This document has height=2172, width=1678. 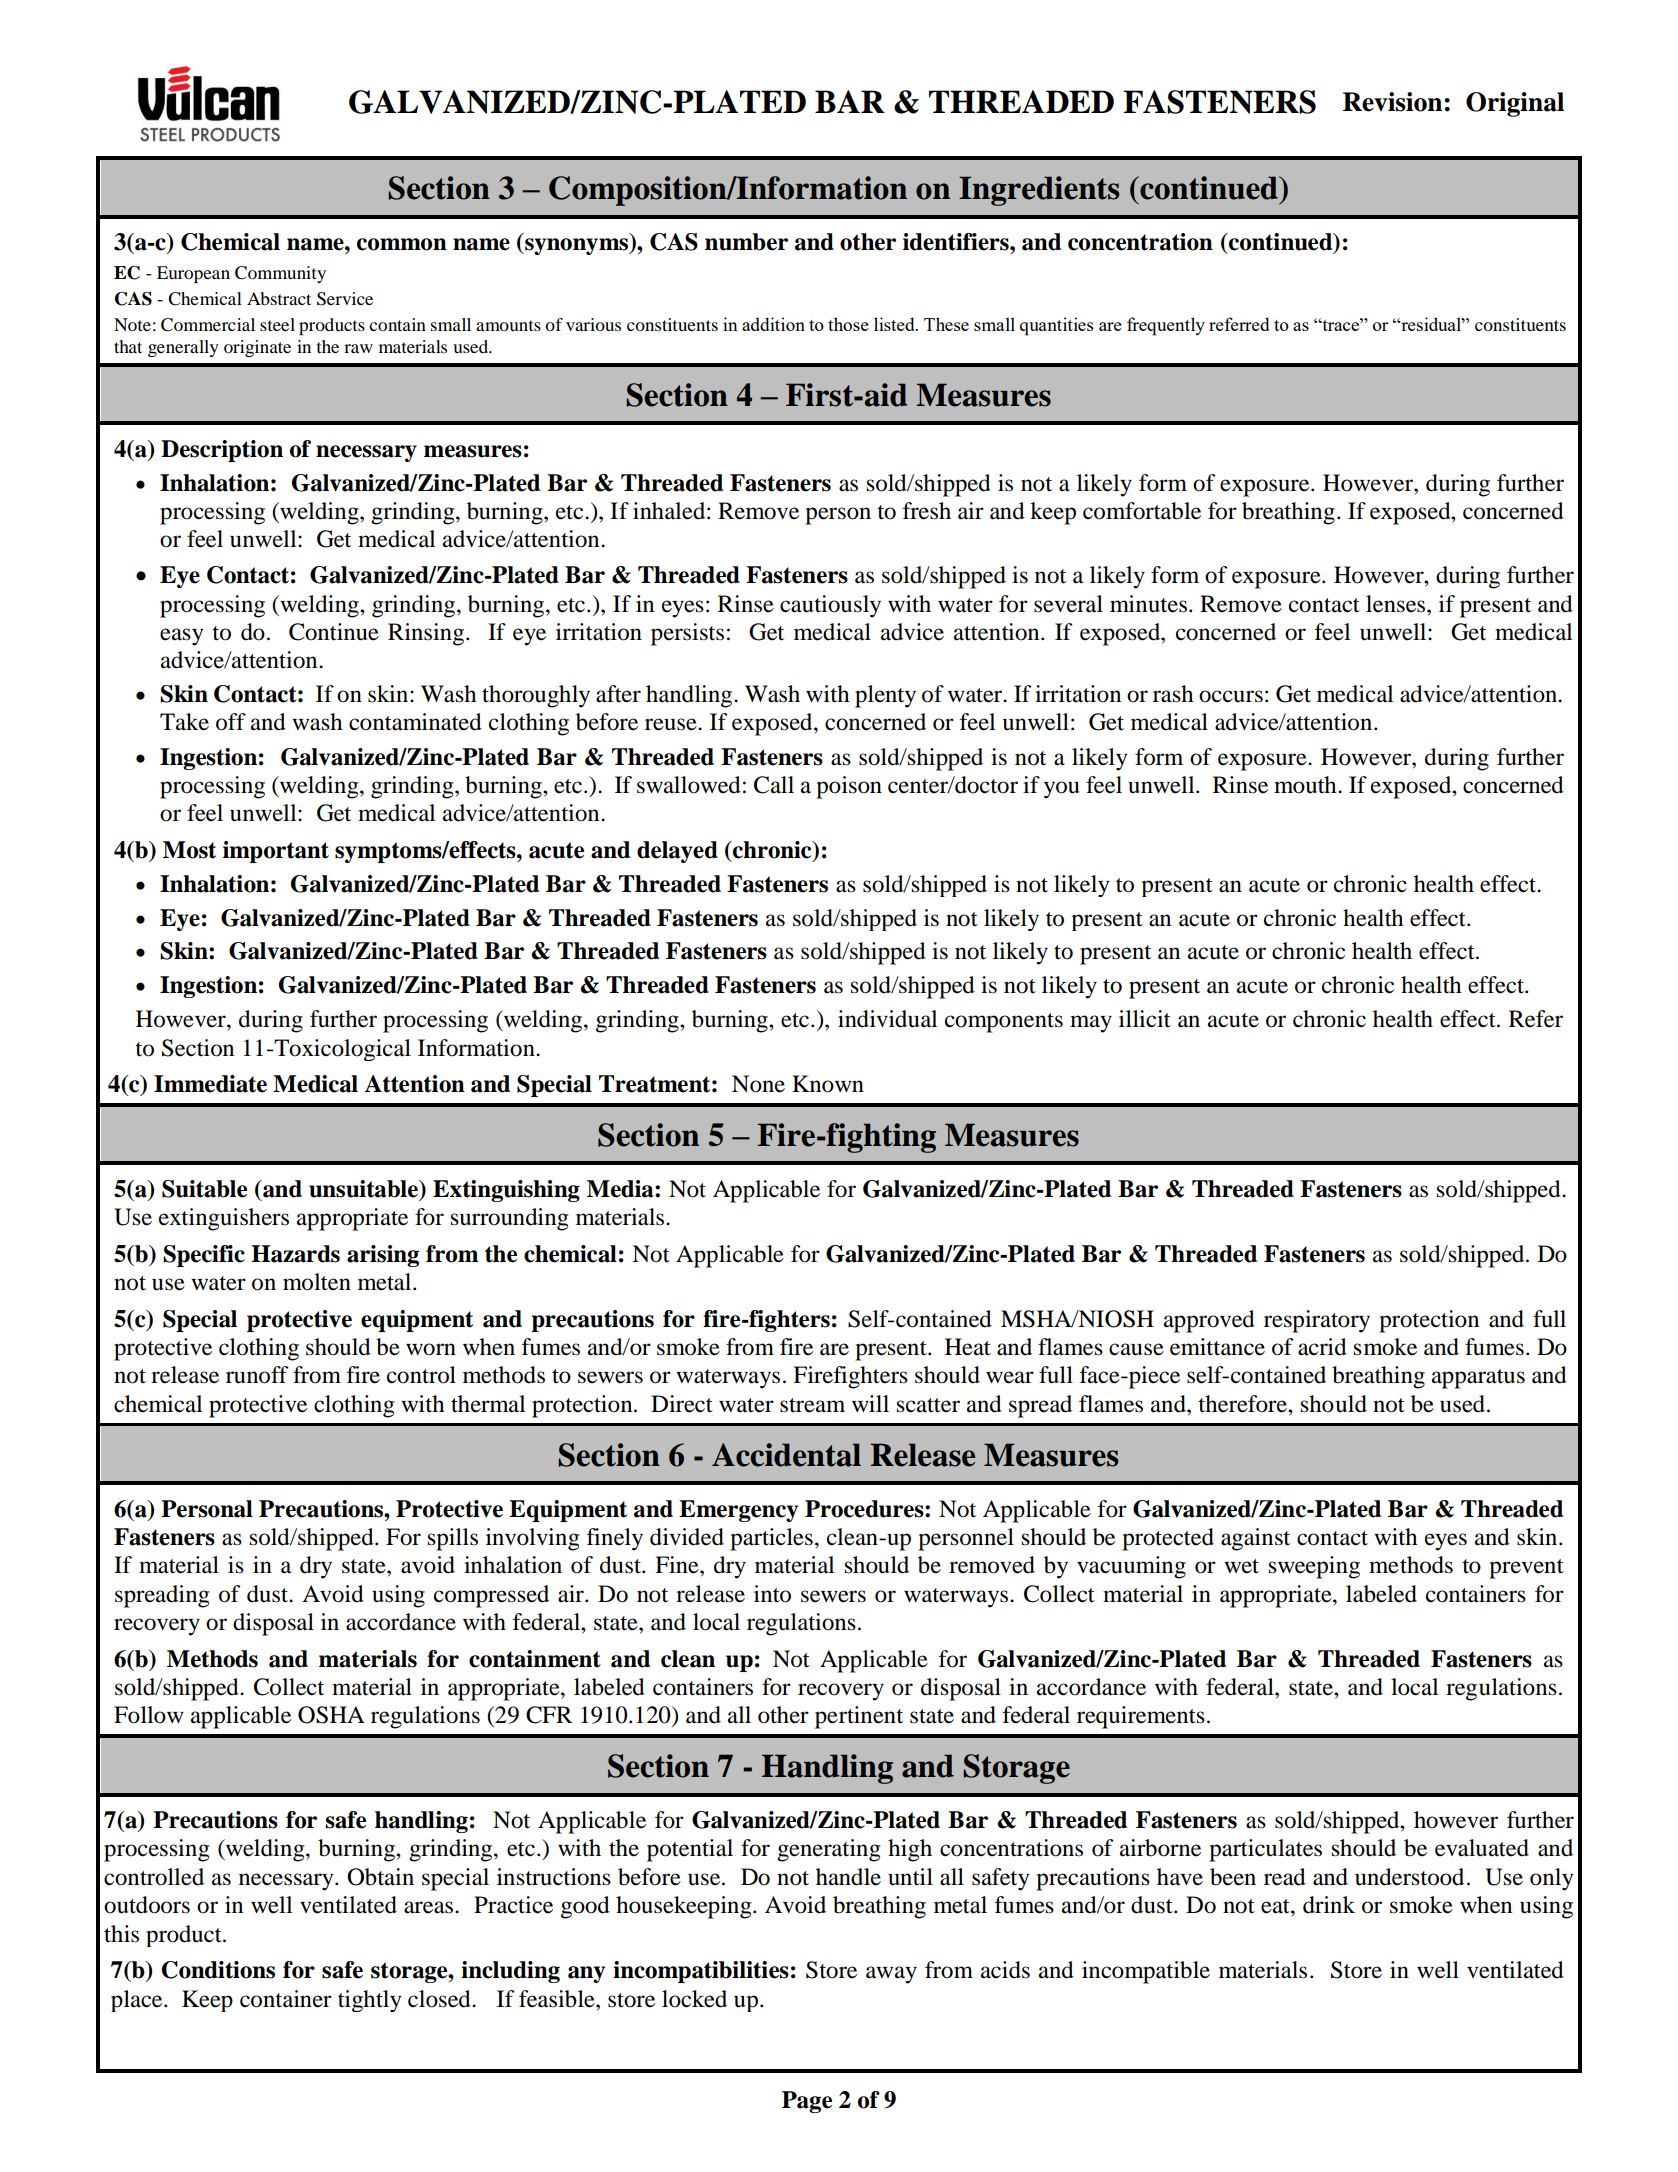 What do you see at coordinates (1314, 1567) in the document?
I see `sweeping` at bounding box center [1314, 1567].
